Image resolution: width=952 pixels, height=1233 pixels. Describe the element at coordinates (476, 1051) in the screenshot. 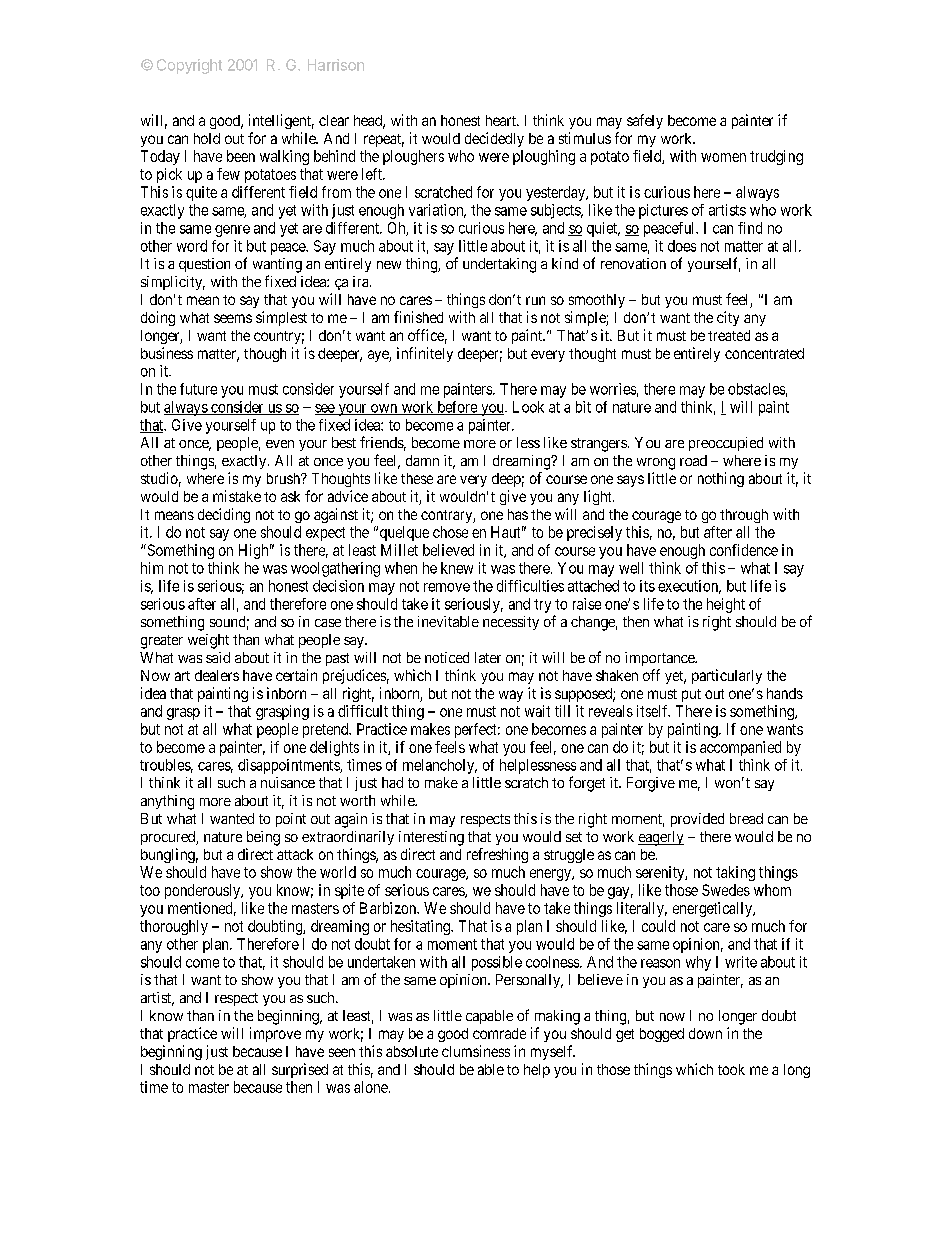

I see `clumsiness` at that location.
